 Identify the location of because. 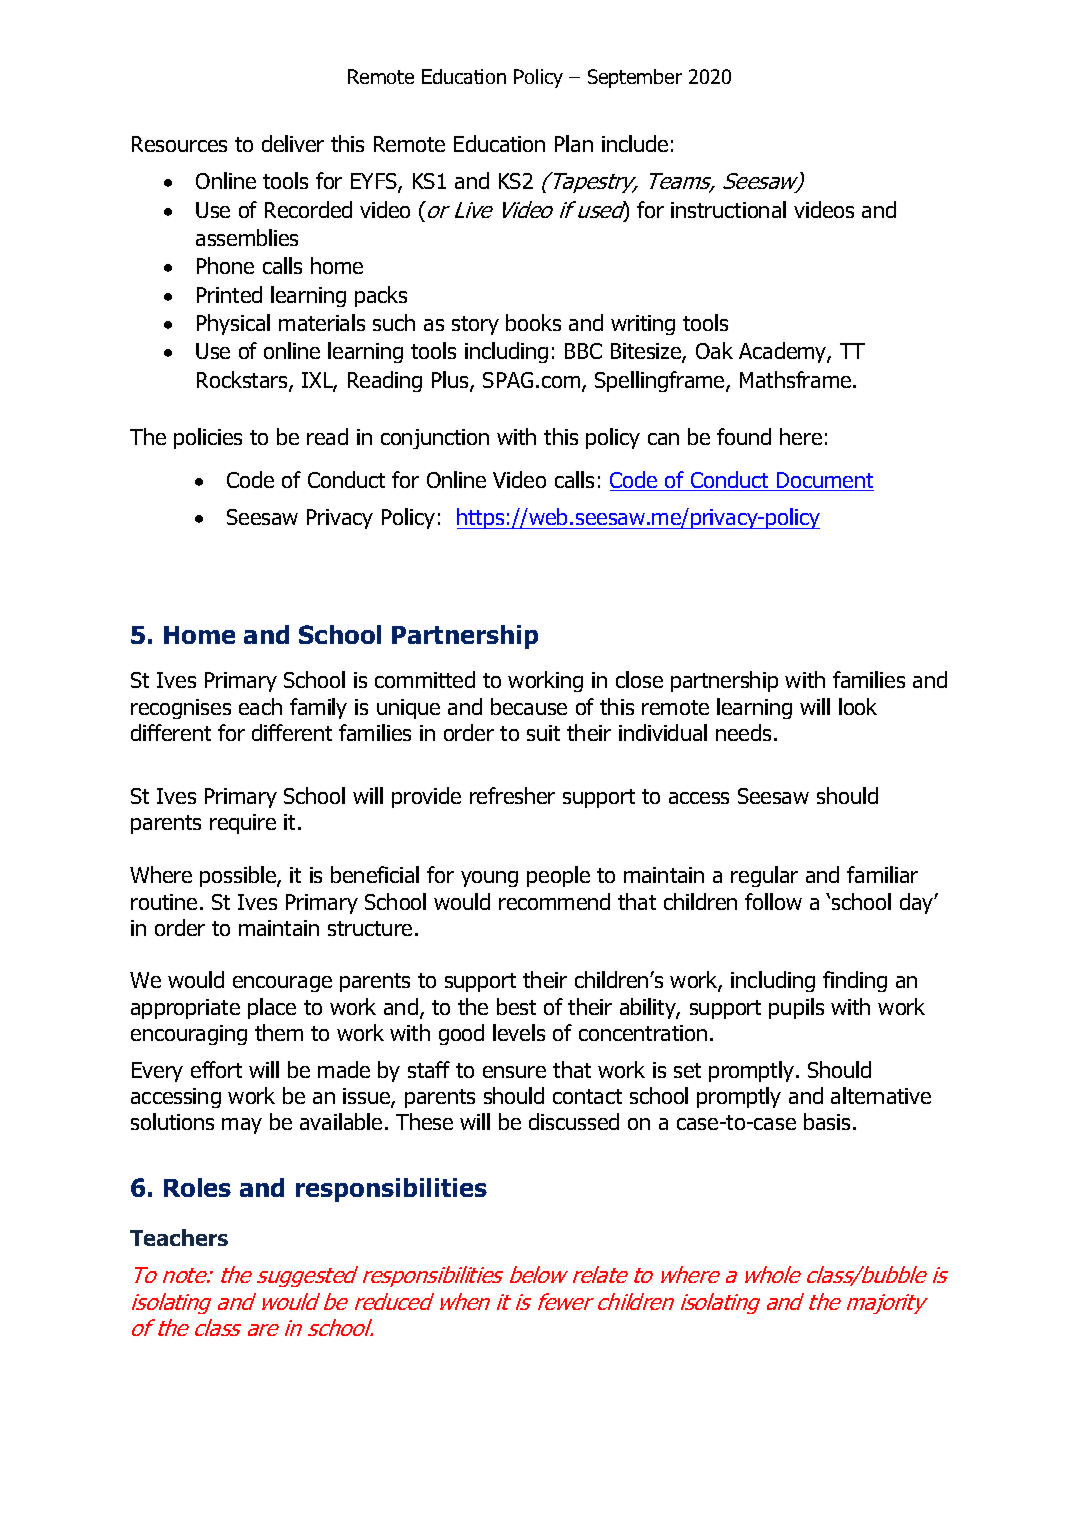
(529, 706).
